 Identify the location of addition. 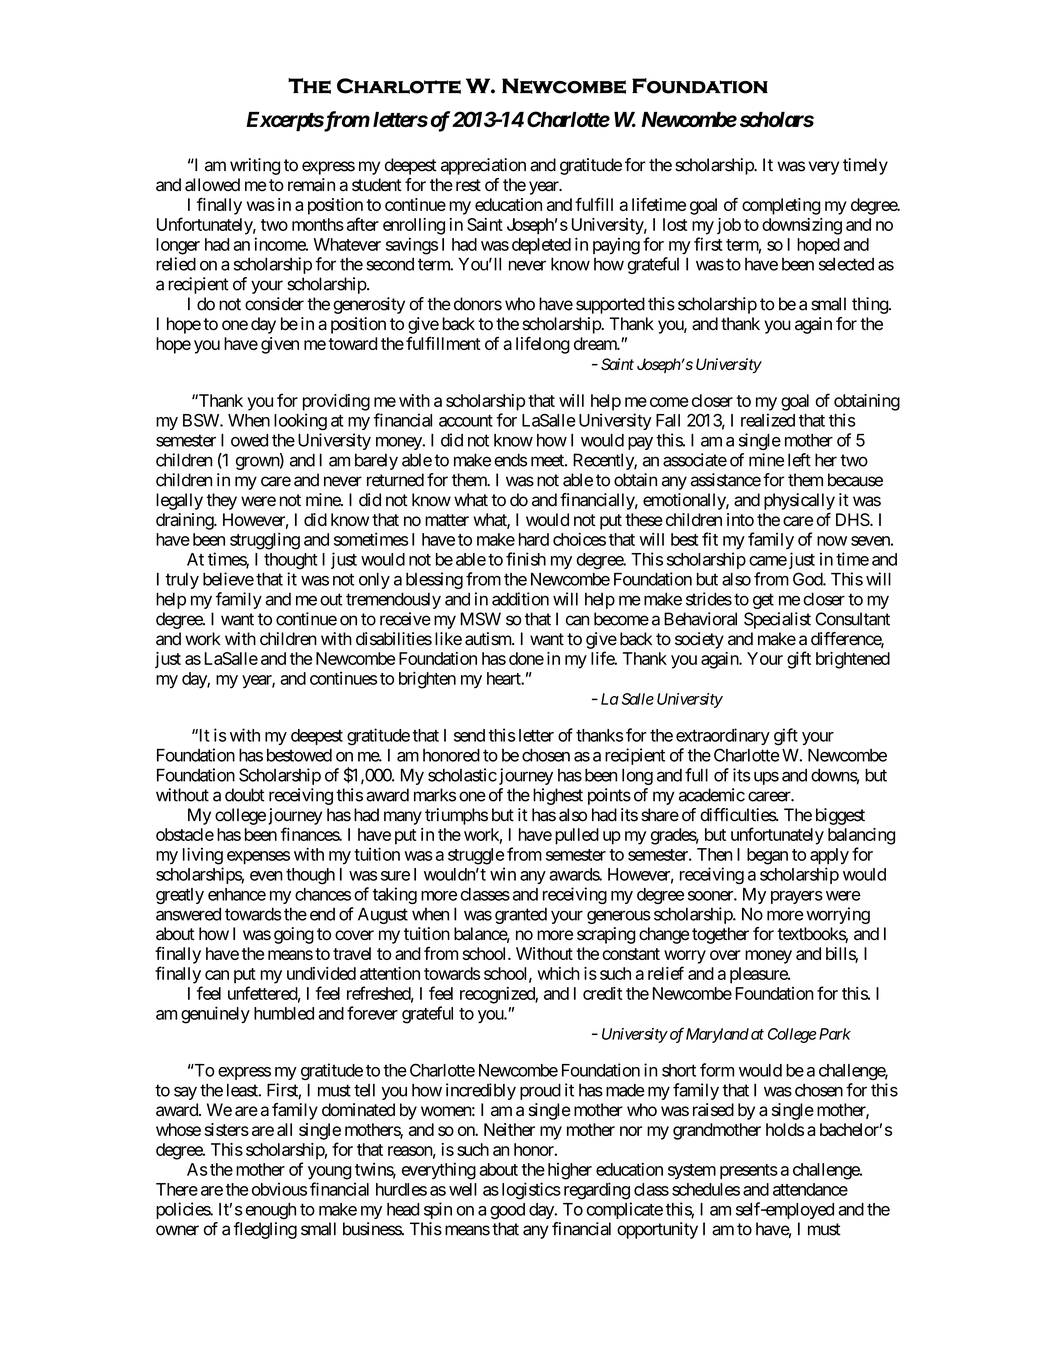
(520, 599).
